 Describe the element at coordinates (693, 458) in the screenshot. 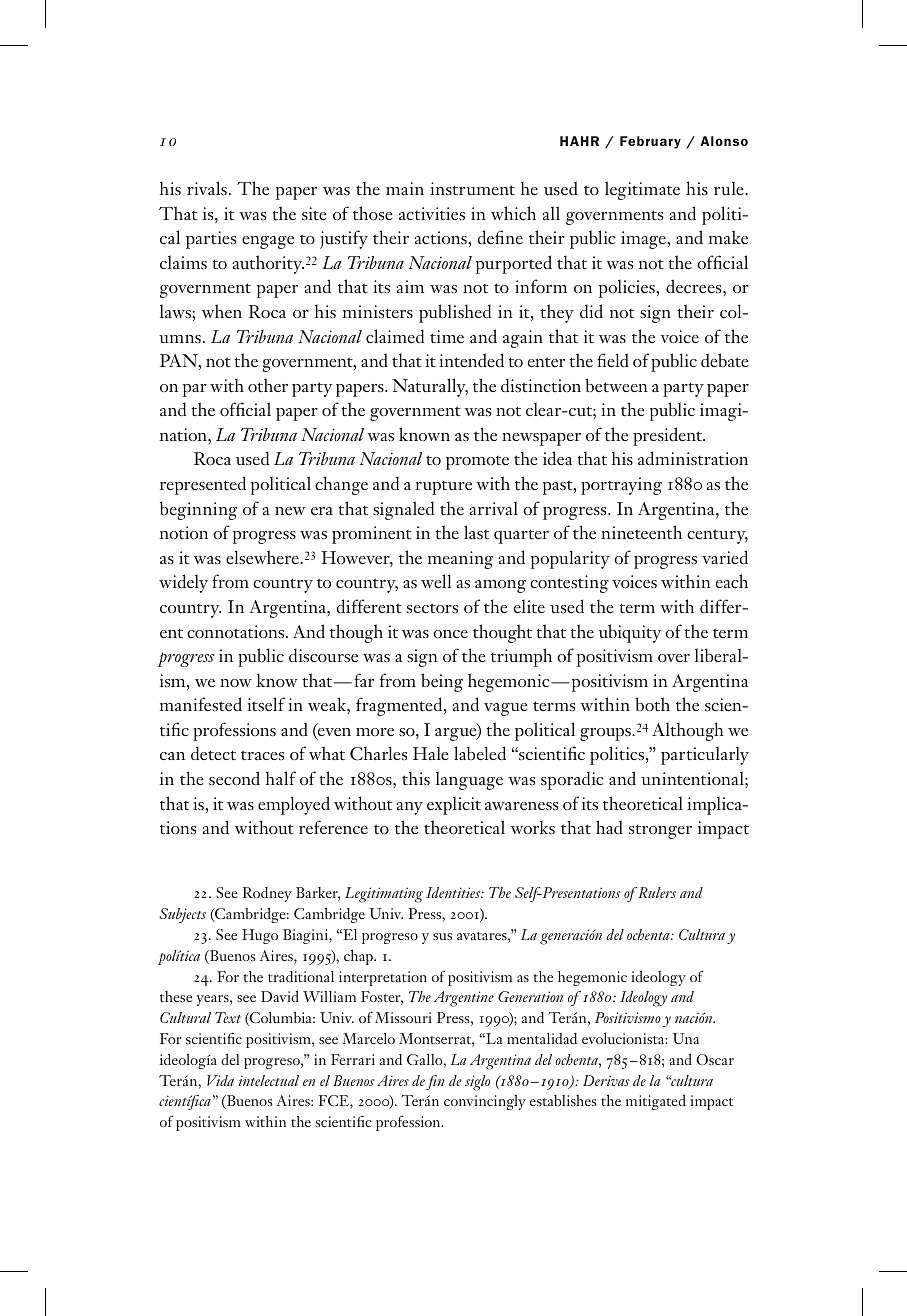

I see `administration` at that location.
